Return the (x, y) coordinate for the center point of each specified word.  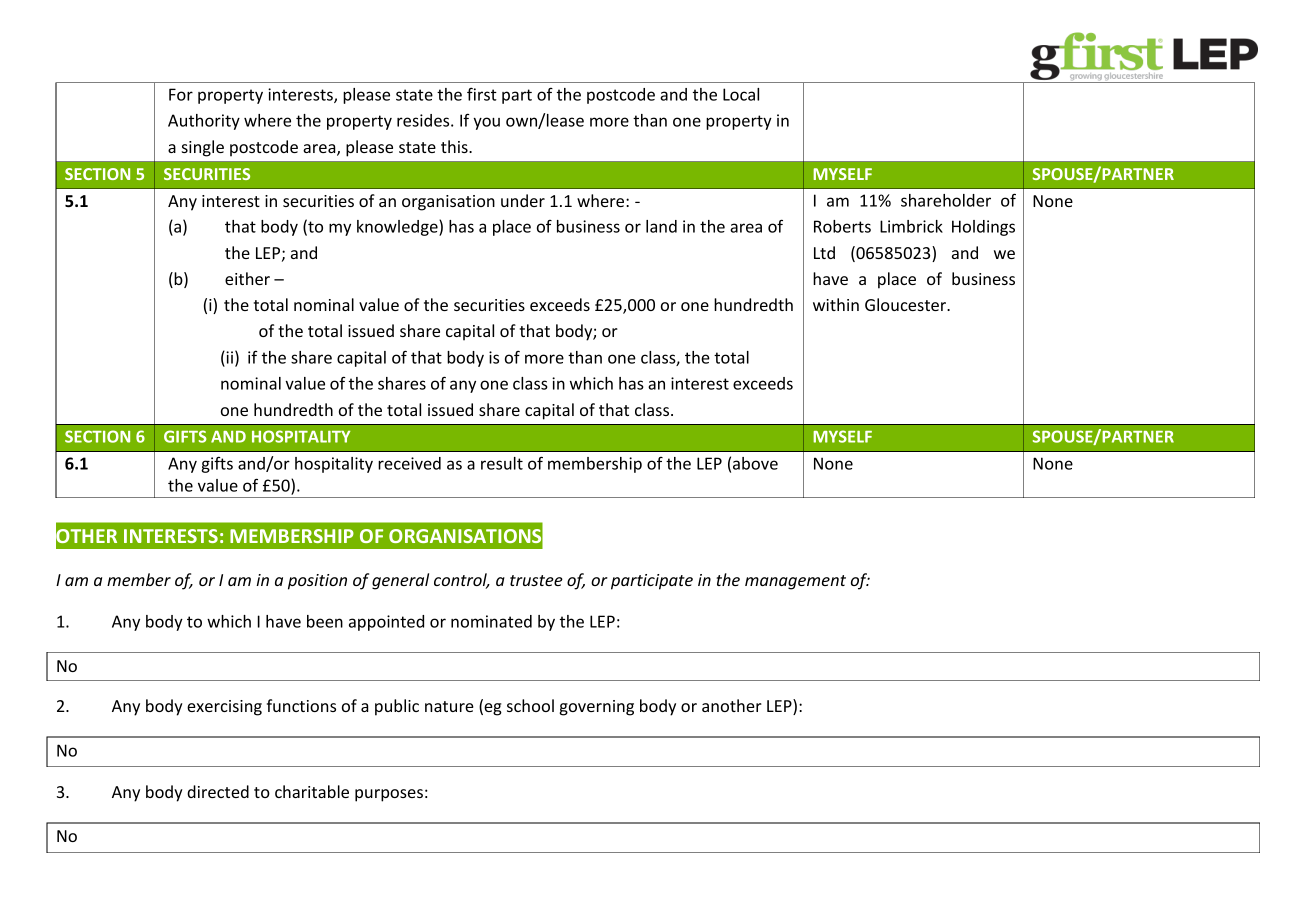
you (486, 123)
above (755, 463)
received (409, 463)
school (530, 705)
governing (596, 708)
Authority (204, 122)
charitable (312, 791)
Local (741, 94)
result (502, 463)
